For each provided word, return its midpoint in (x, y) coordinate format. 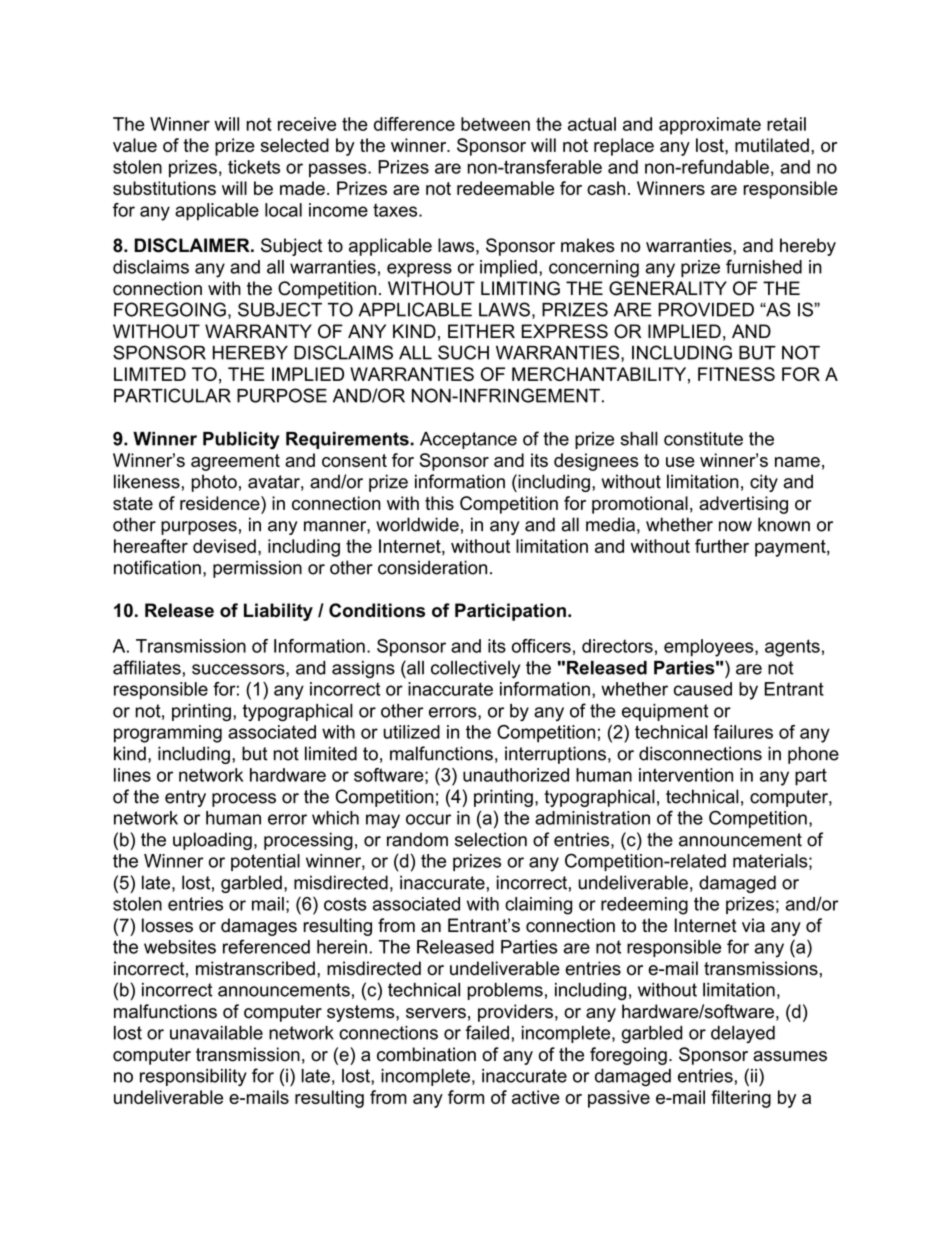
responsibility (193, 1077)
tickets (254, 167)
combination (426, 1054)
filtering (741, 1099)
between (495, 124)
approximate (710, 126)
